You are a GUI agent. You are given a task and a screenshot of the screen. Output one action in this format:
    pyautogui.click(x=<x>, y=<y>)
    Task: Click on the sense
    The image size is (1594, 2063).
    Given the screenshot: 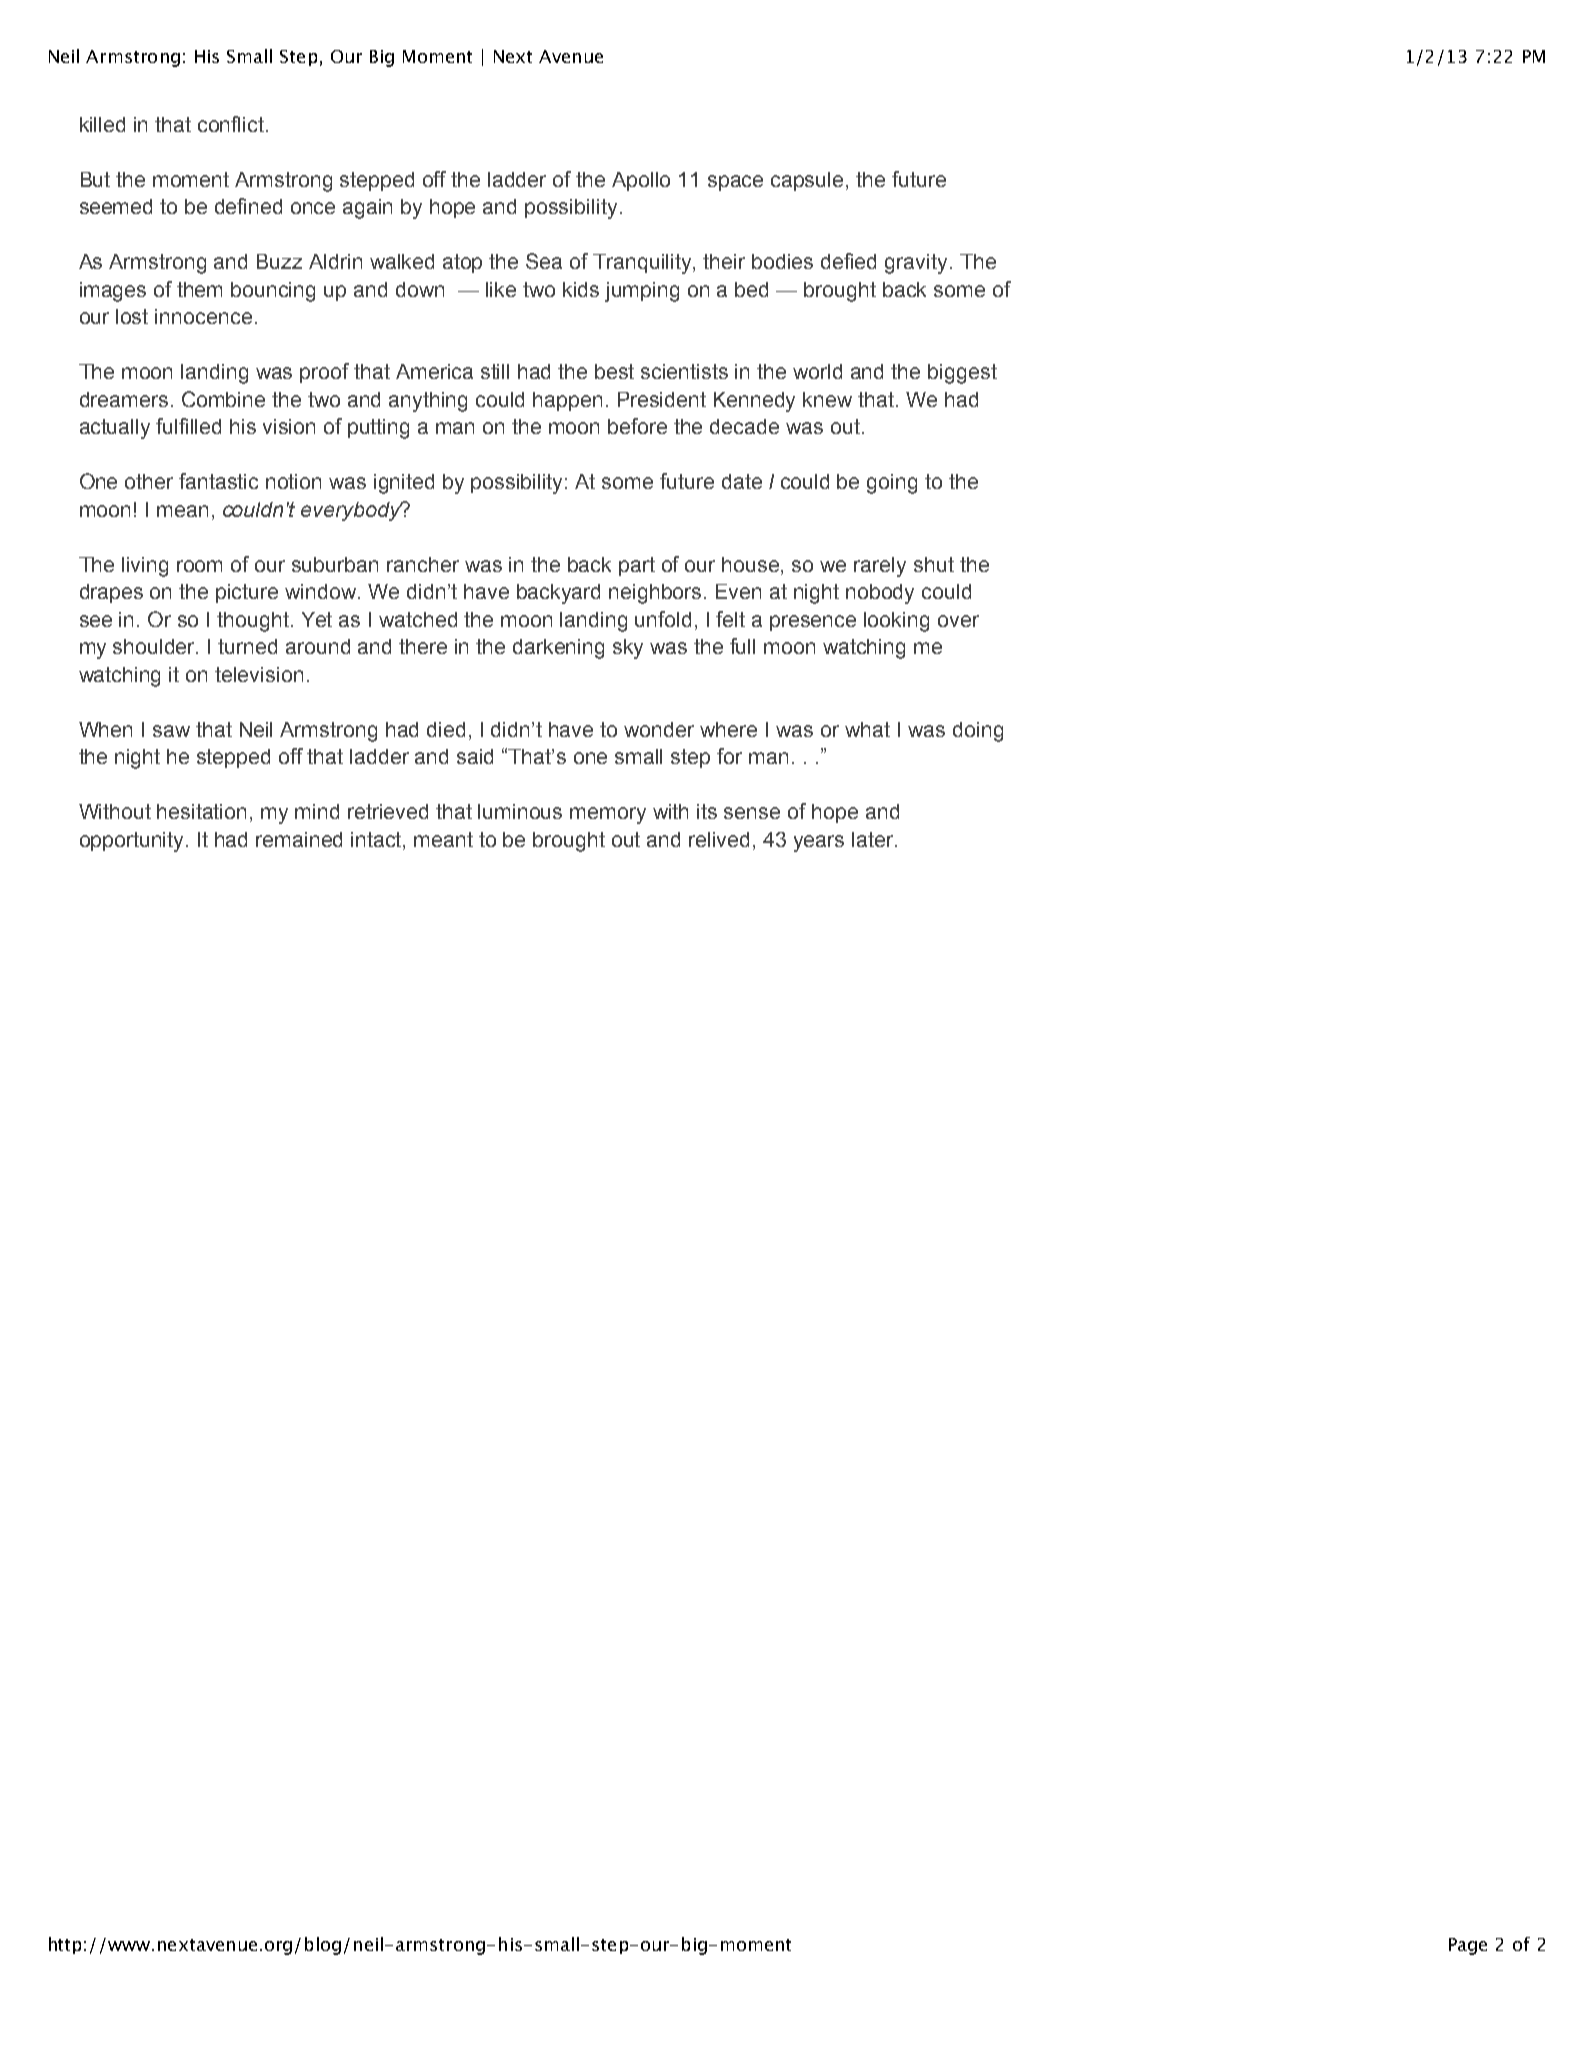 What is the action you would take?
    pyautogui.click(x=752, y=813)
